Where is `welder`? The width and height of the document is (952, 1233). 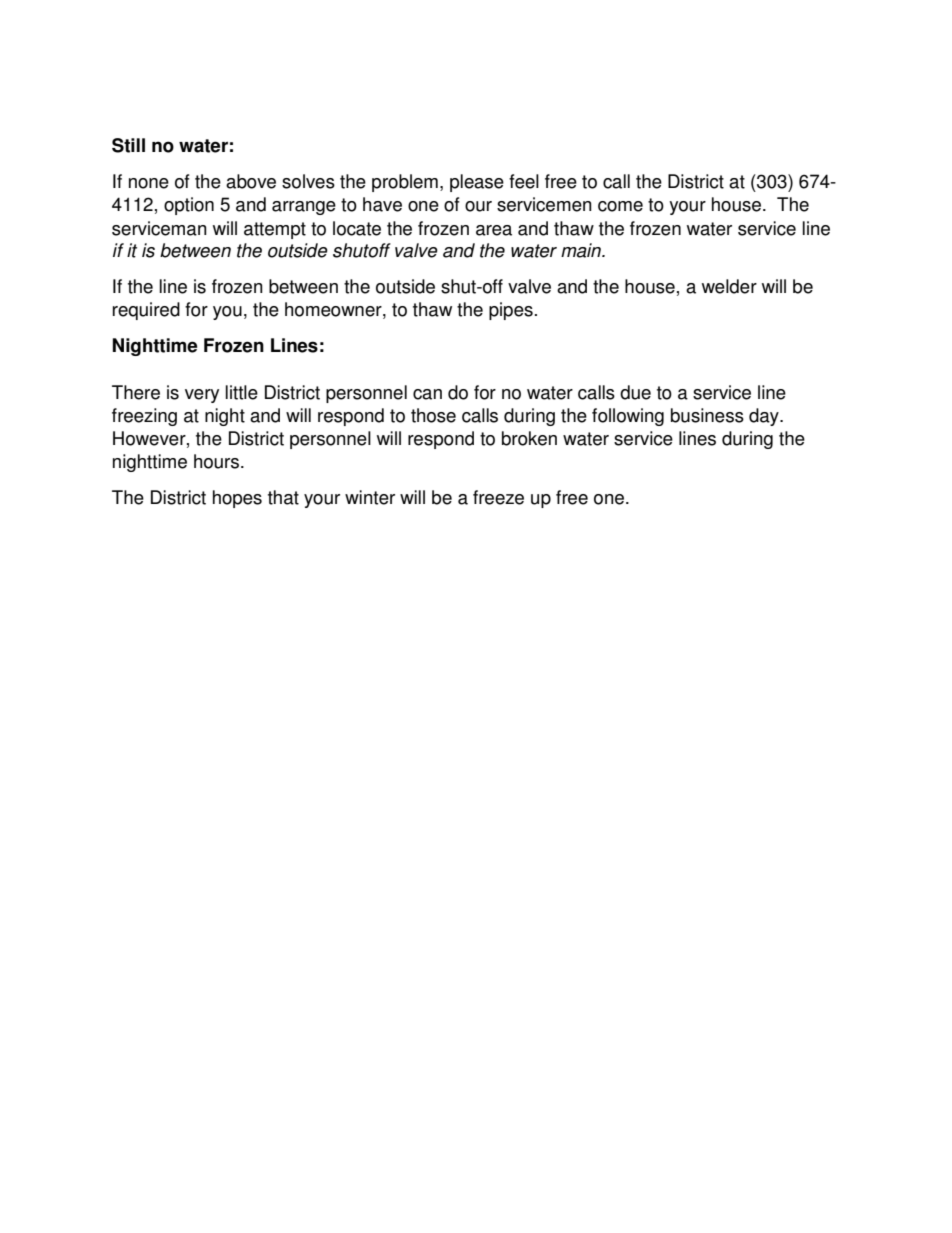 welder is located at coordinates (729, 286).
